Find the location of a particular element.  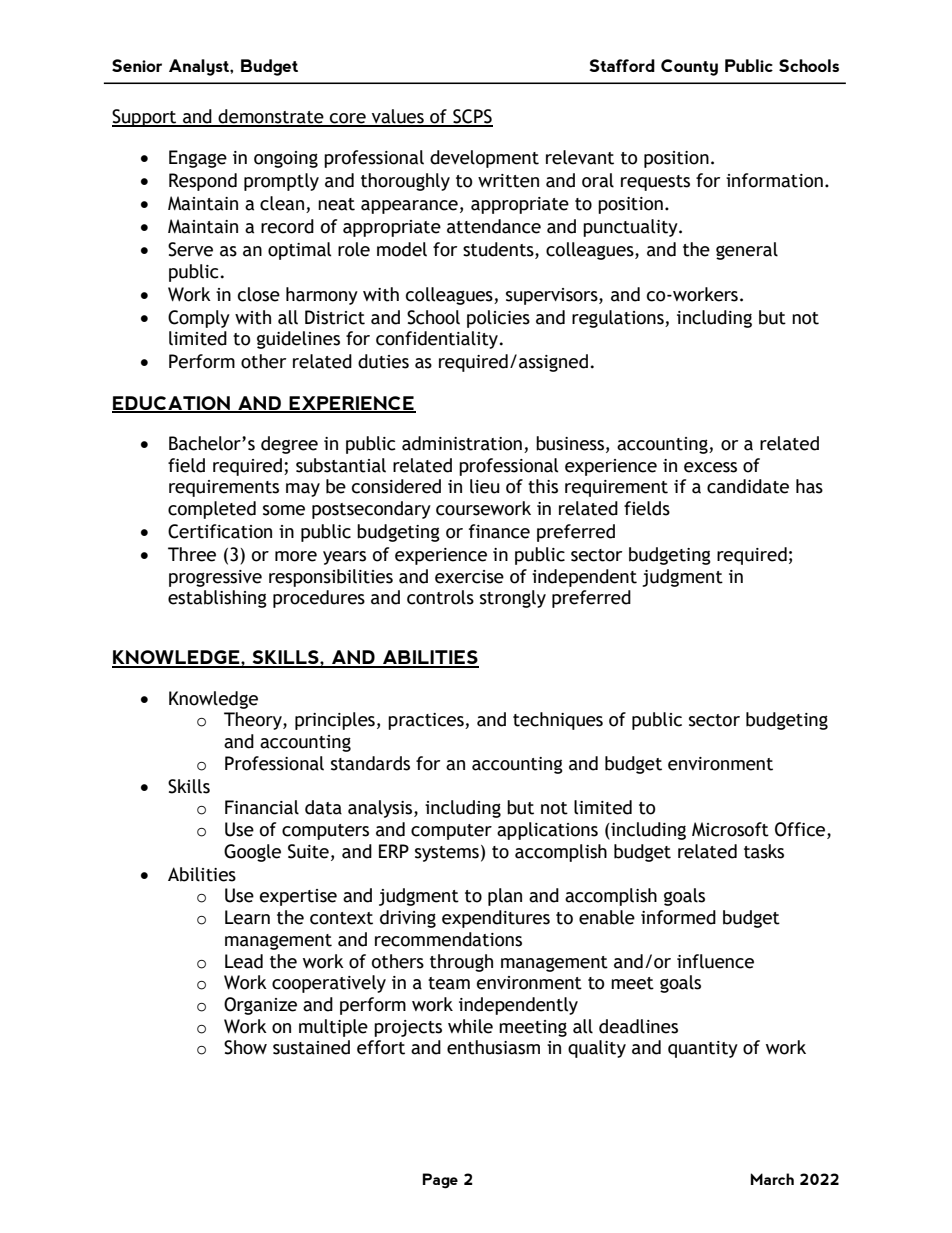

County is located at coordinates (689, 67).
